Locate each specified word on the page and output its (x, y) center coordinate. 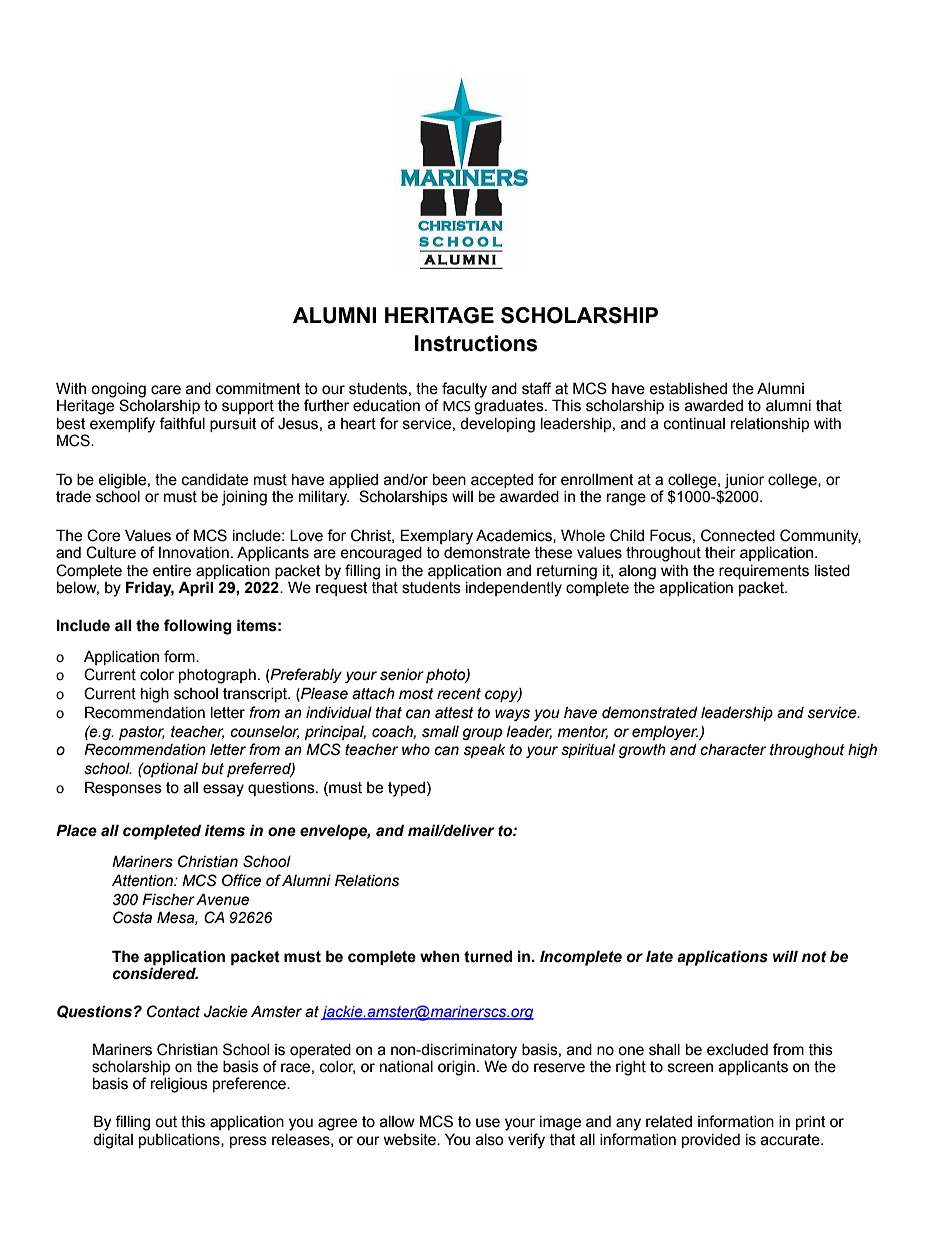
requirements (764, 572)
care (166, 390)
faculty (464, 390)
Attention (143, 880)
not (814, 957)
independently (514, 589)
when (440, 956)
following (198, 627)
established (688, 389)
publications (180, 1141)
